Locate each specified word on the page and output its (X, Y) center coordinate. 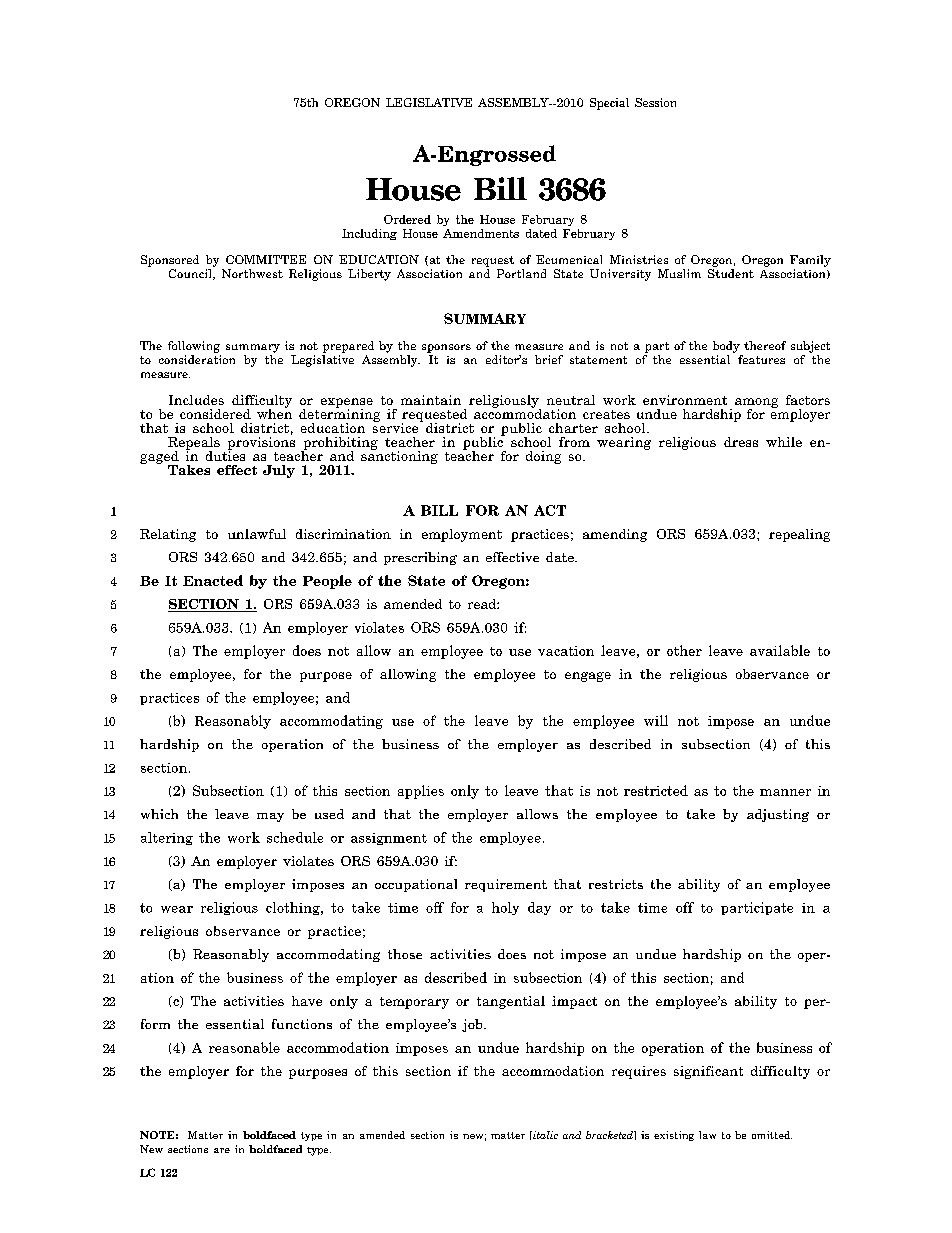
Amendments (481, 233)
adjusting (778, 815)
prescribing (420, 558)
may (270, 817)
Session (655, 102)
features (761, 359)
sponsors (446, 348)
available (780, 650)
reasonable (244, 1047)
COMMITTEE (266, 259)
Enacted (213, 580)
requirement (506, 885)
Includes (196, 400)
